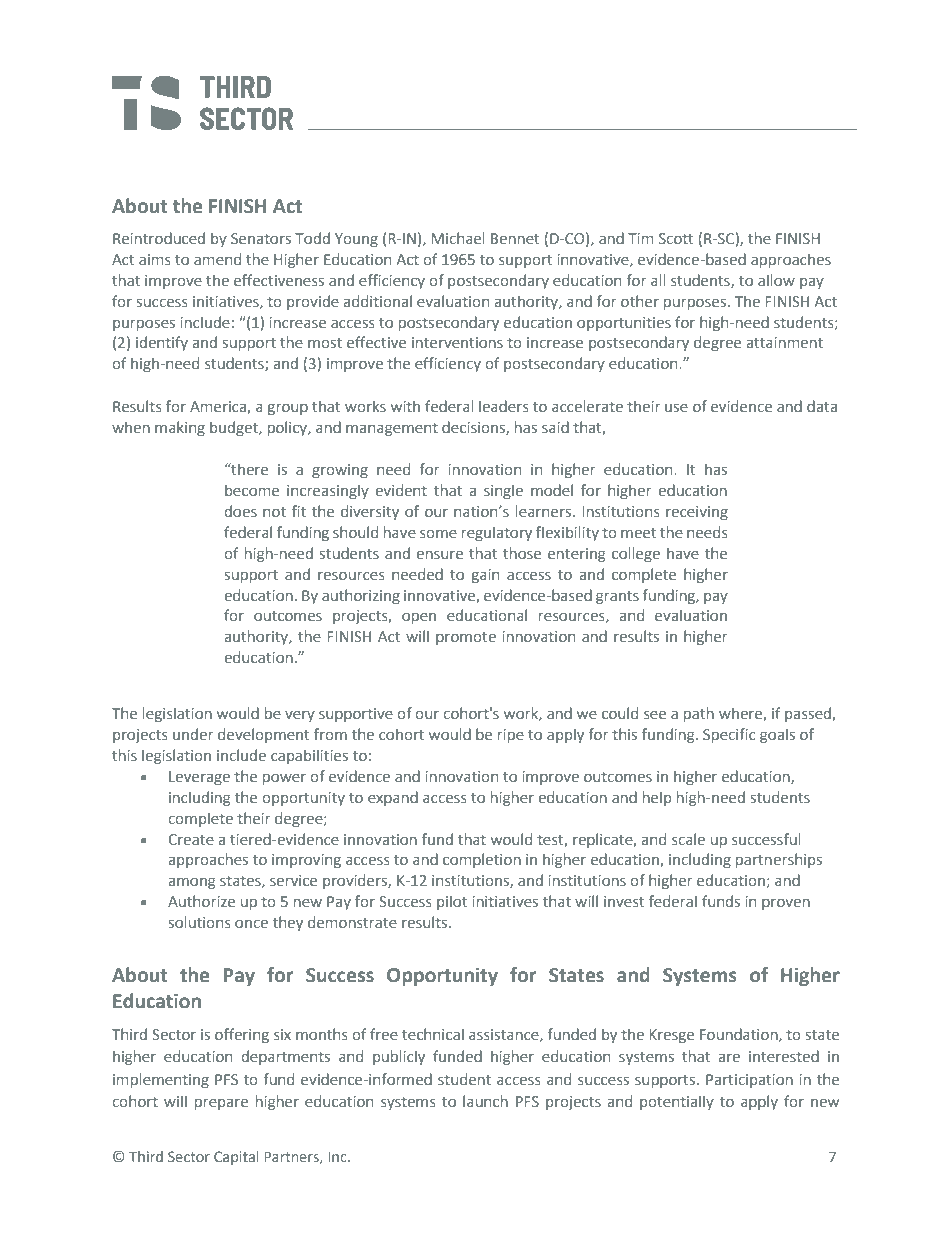 This screenshot has width=952, height=1233. I want to click on pilot, so click(452, 902).
